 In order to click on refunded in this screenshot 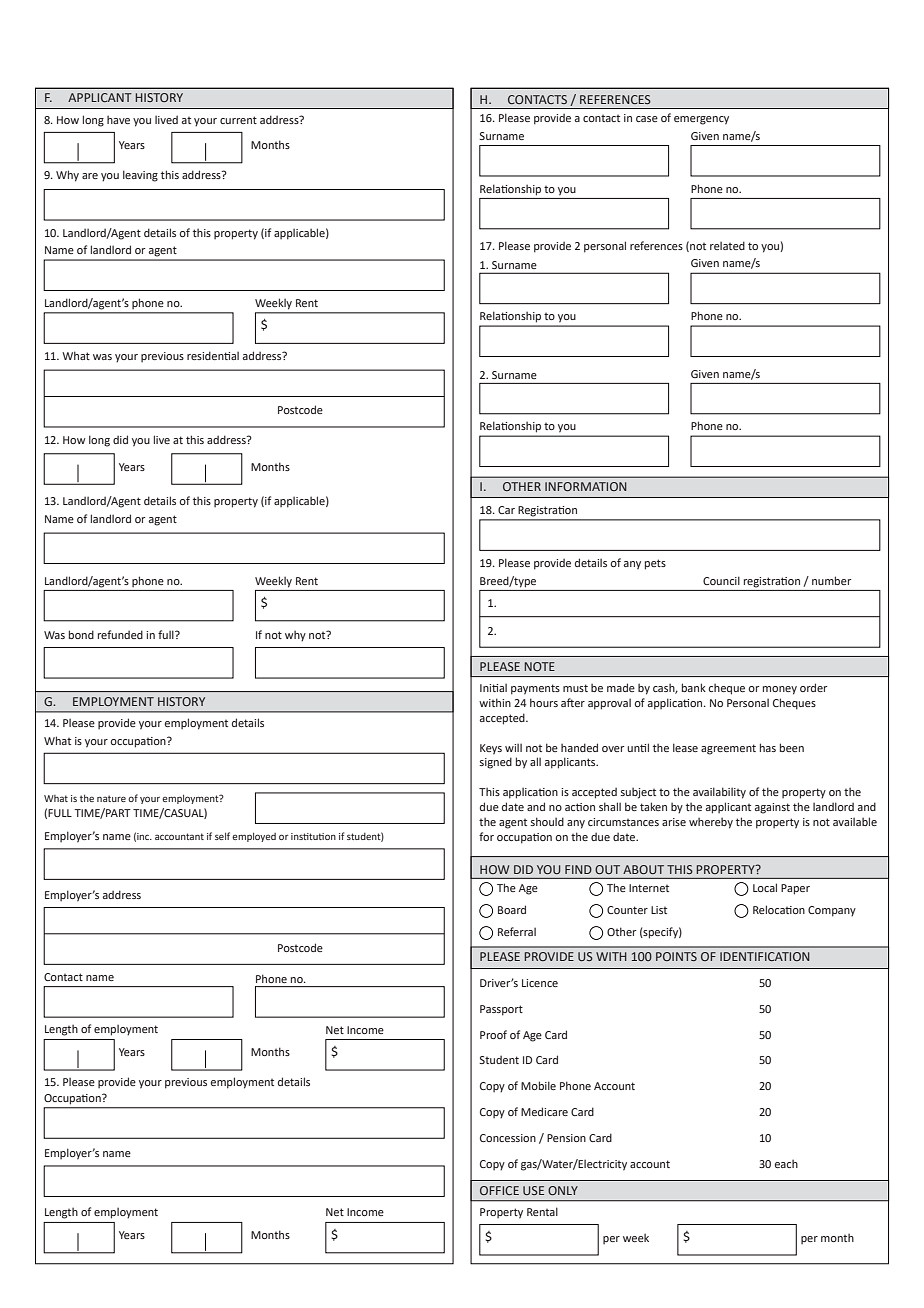, I will do `click(120, 634)`.
